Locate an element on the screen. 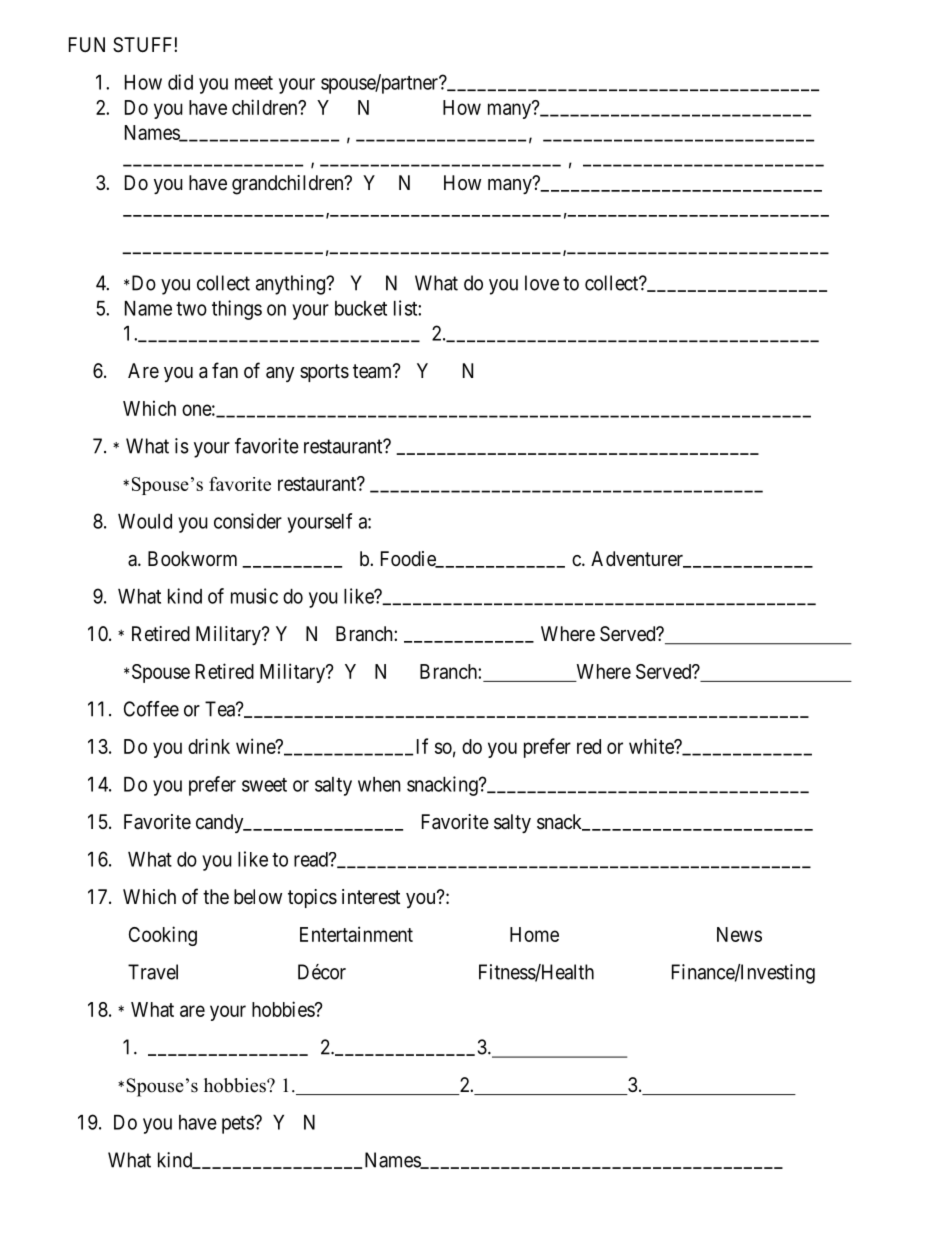 The image size is (952, 1233). meet is located at coordinates (254, 83).
